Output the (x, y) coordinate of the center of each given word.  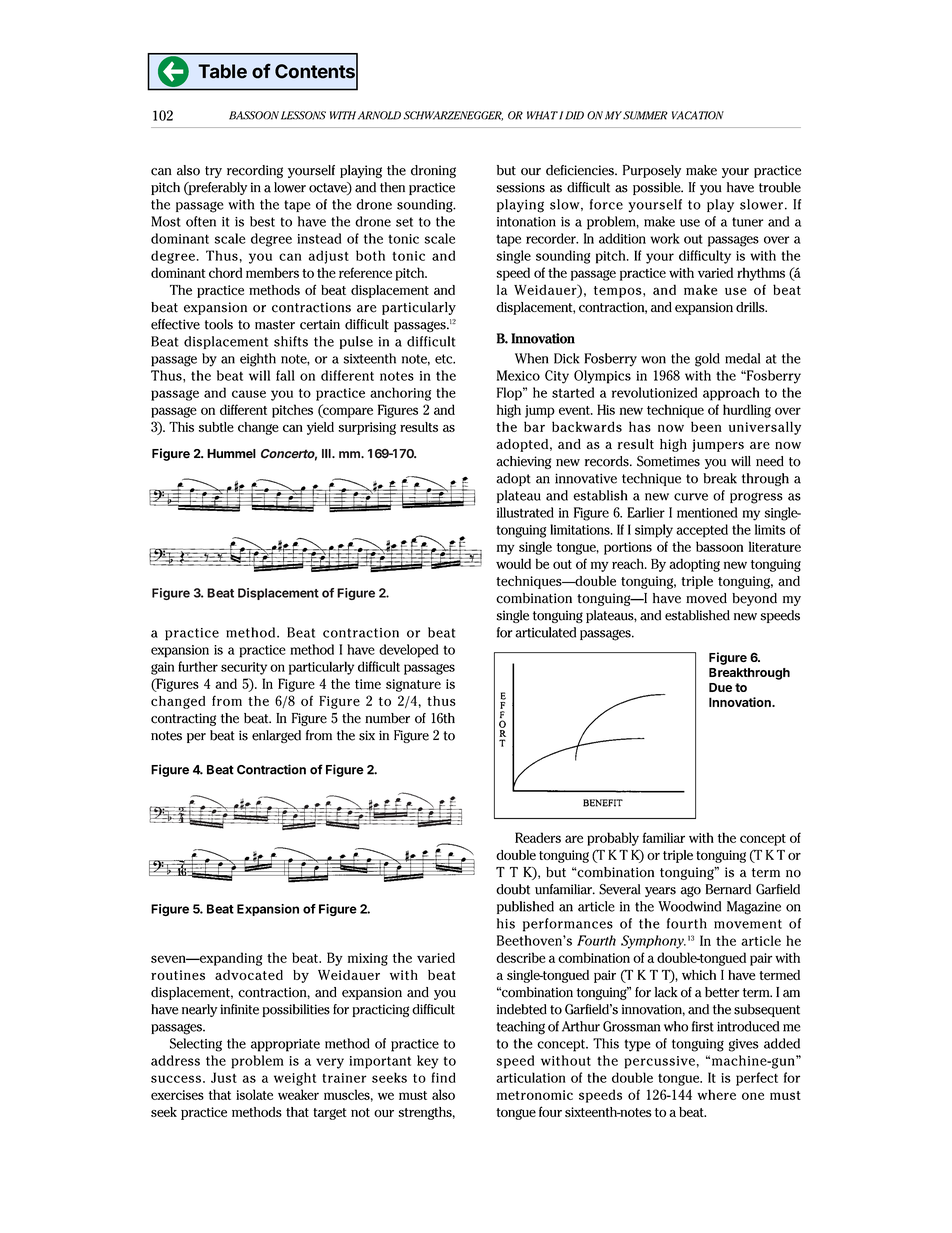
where (716, 1094)
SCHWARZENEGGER (453, 116)
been (706, 426)
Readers (538, 837)
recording (255, 171)
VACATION (698, 115)
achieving (523, 462)
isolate (254, 1094)
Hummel (231, 454)
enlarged (276, 736)
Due (720, 687)
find (443, 1077)
